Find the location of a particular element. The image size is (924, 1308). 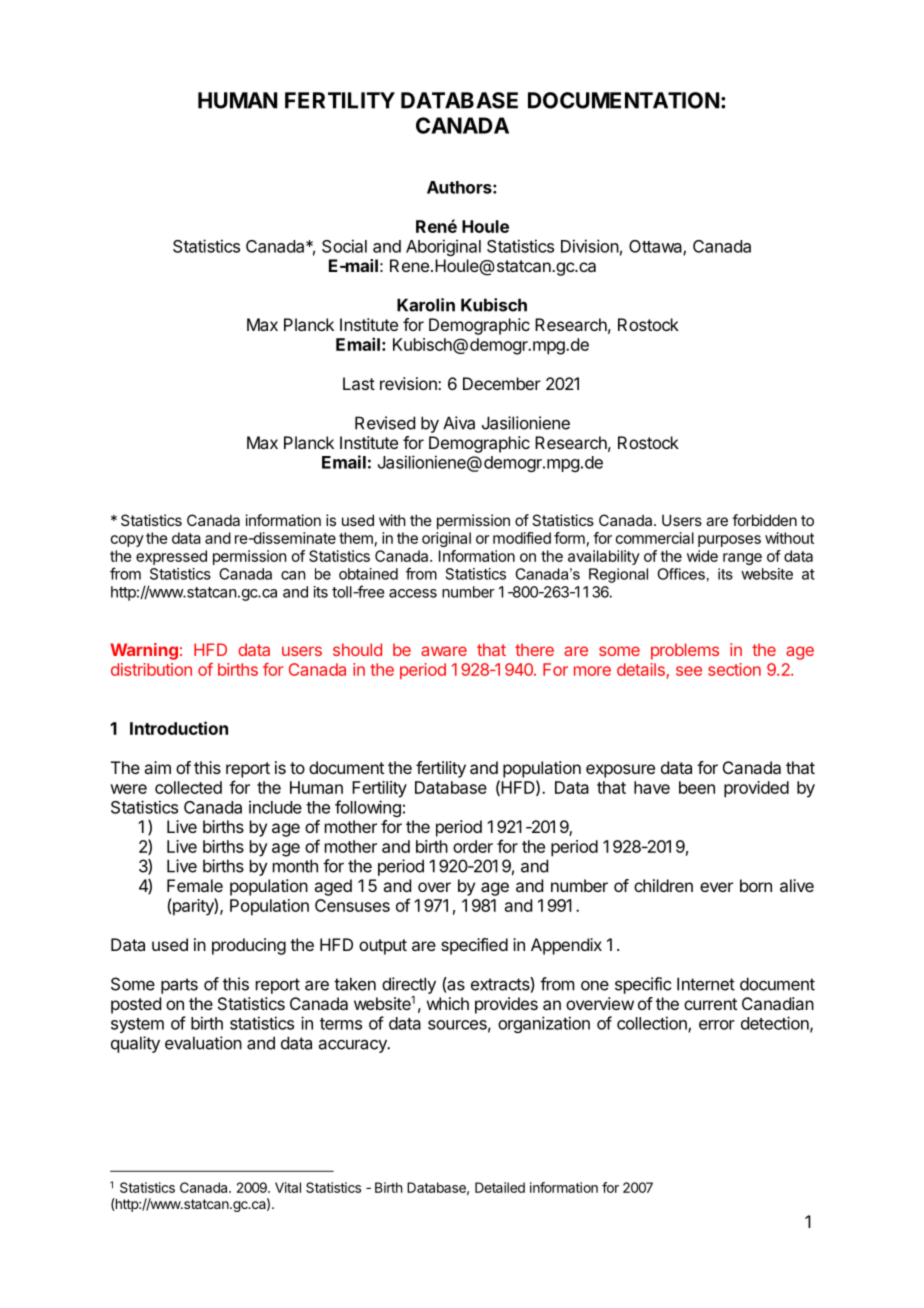

Vital is located at coordinates (288, 1187).
